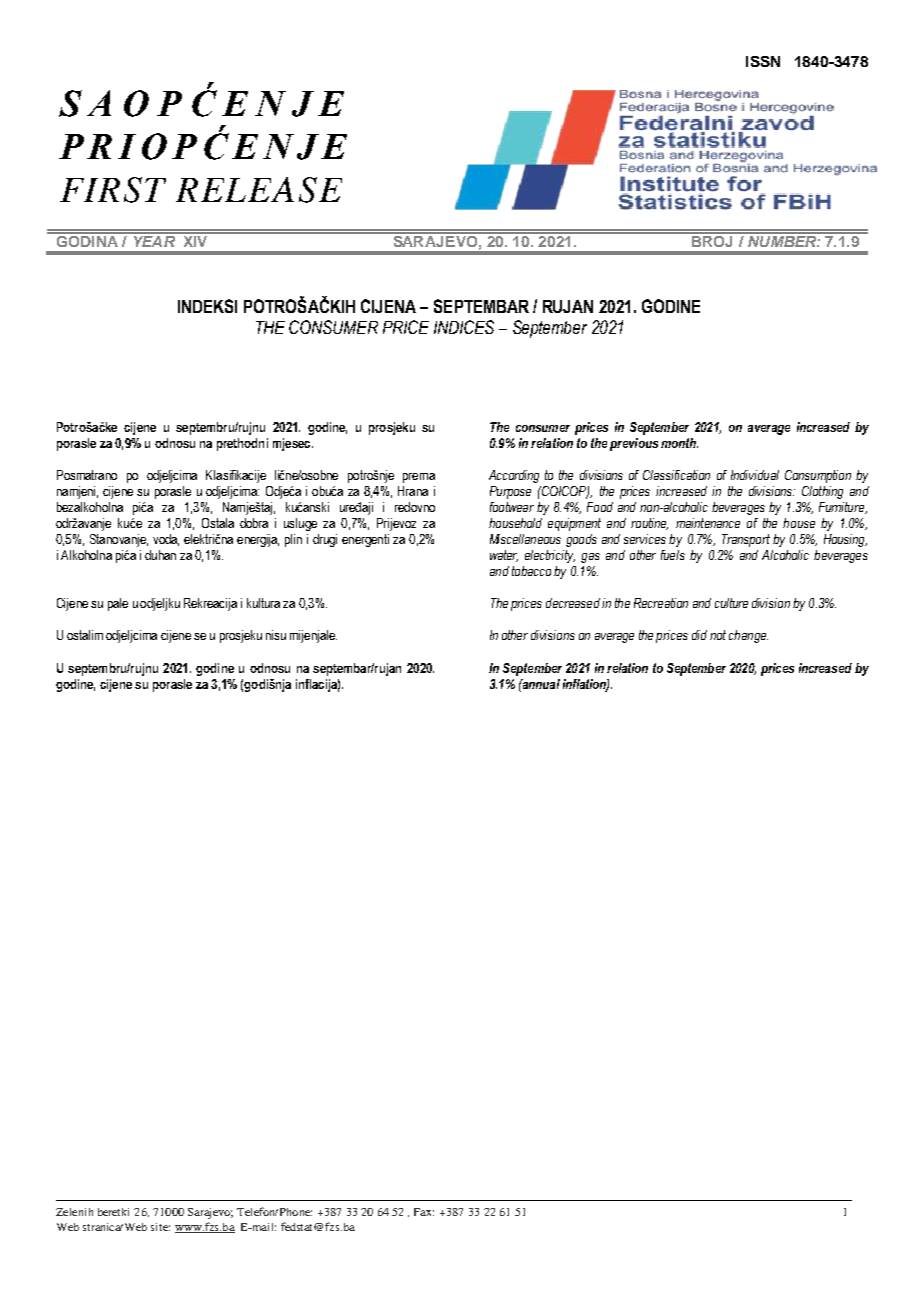 The height and width of the image is (1308, 924). Describe the element at coordinates (514, 476) in the image. I see `According` at that location.
